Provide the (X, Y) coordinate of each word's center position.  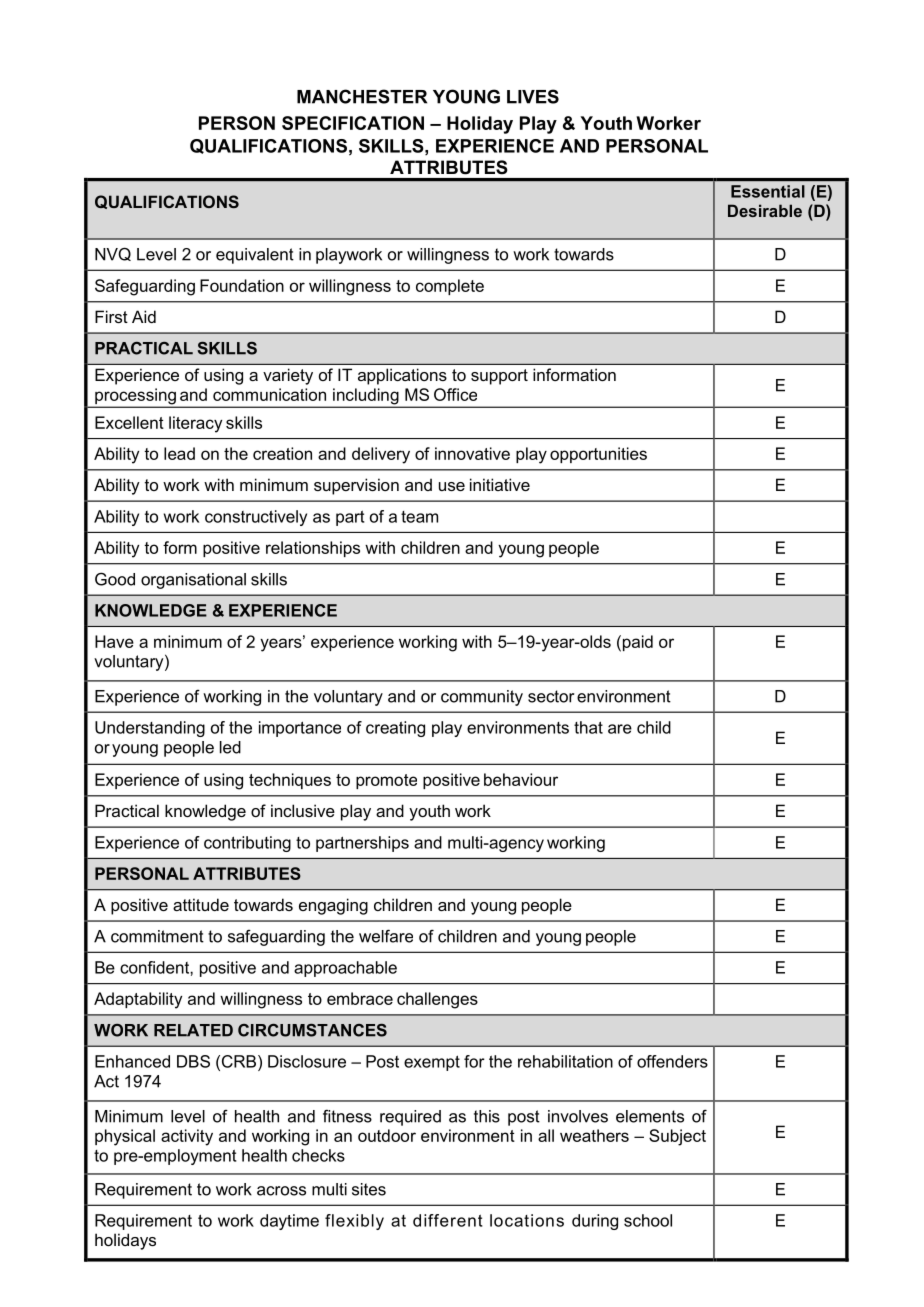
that (588, 727)
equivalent (255, 256)
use (452, 486)
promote (386, 781)
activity (187, 1137)
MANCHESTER (362, 96)
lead (179, 453)
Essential (768, 191)
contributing (247, 844)
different (448, 1220)
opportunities (598, 455)
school (648, 1220)
